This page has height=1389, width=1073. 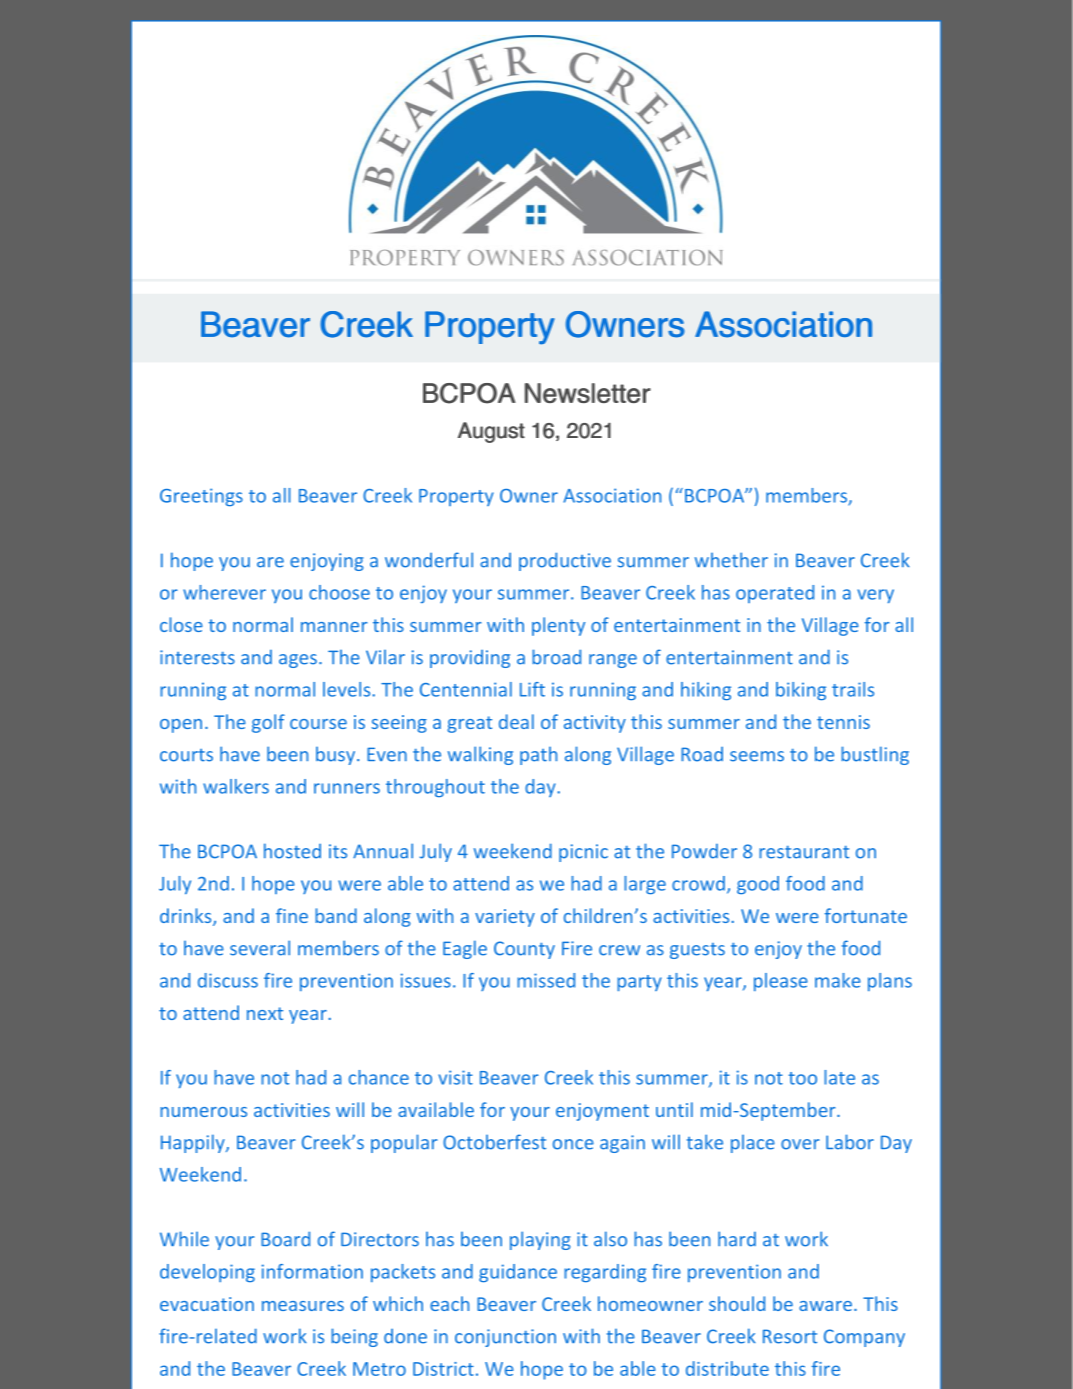 What do you see at coordinates (558, 626) in the page?
I see `plenty` at bounding box center [558, 626].
